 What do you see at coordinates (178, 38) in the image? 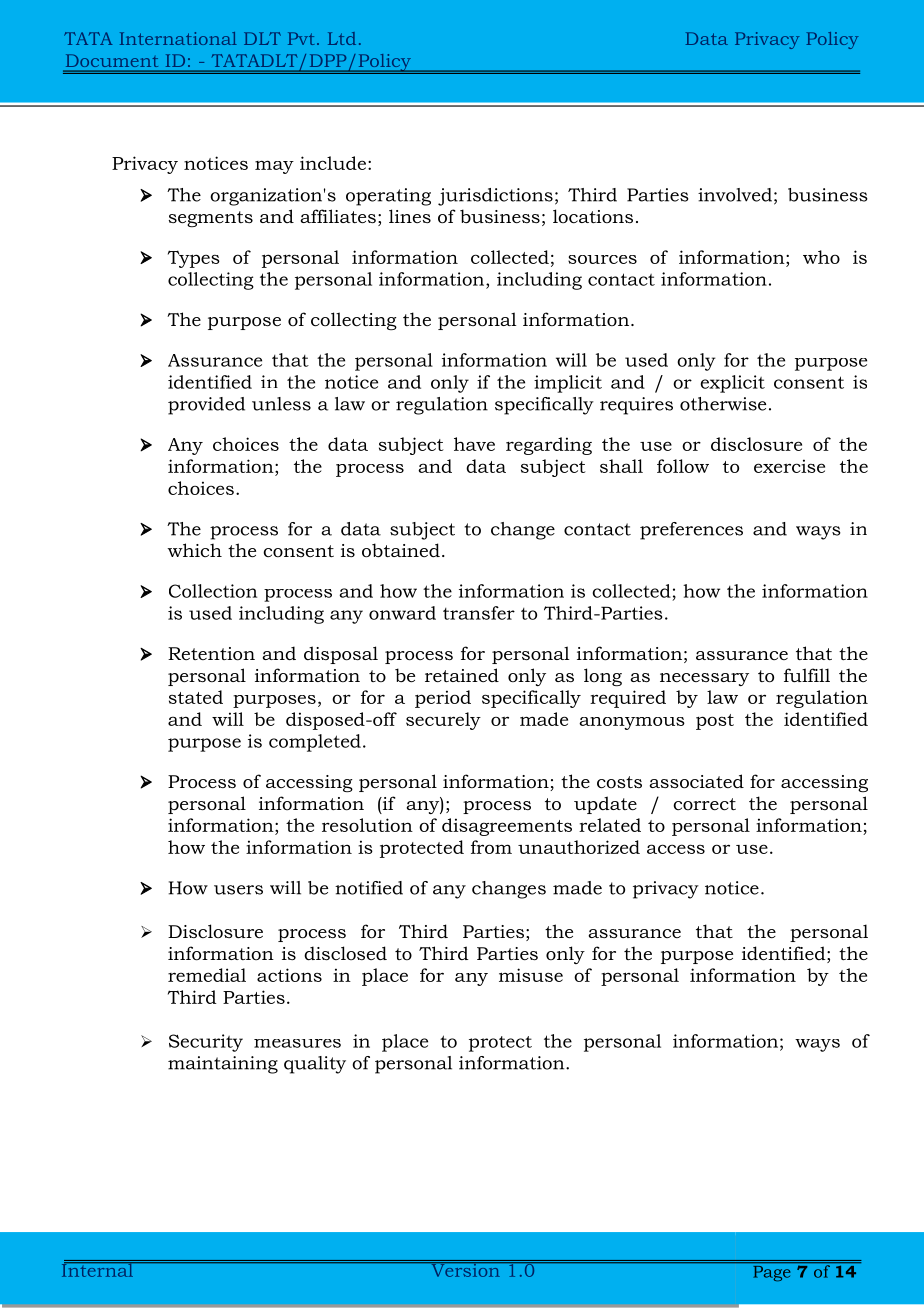
I see `International` at bounding box center [178, 38].
